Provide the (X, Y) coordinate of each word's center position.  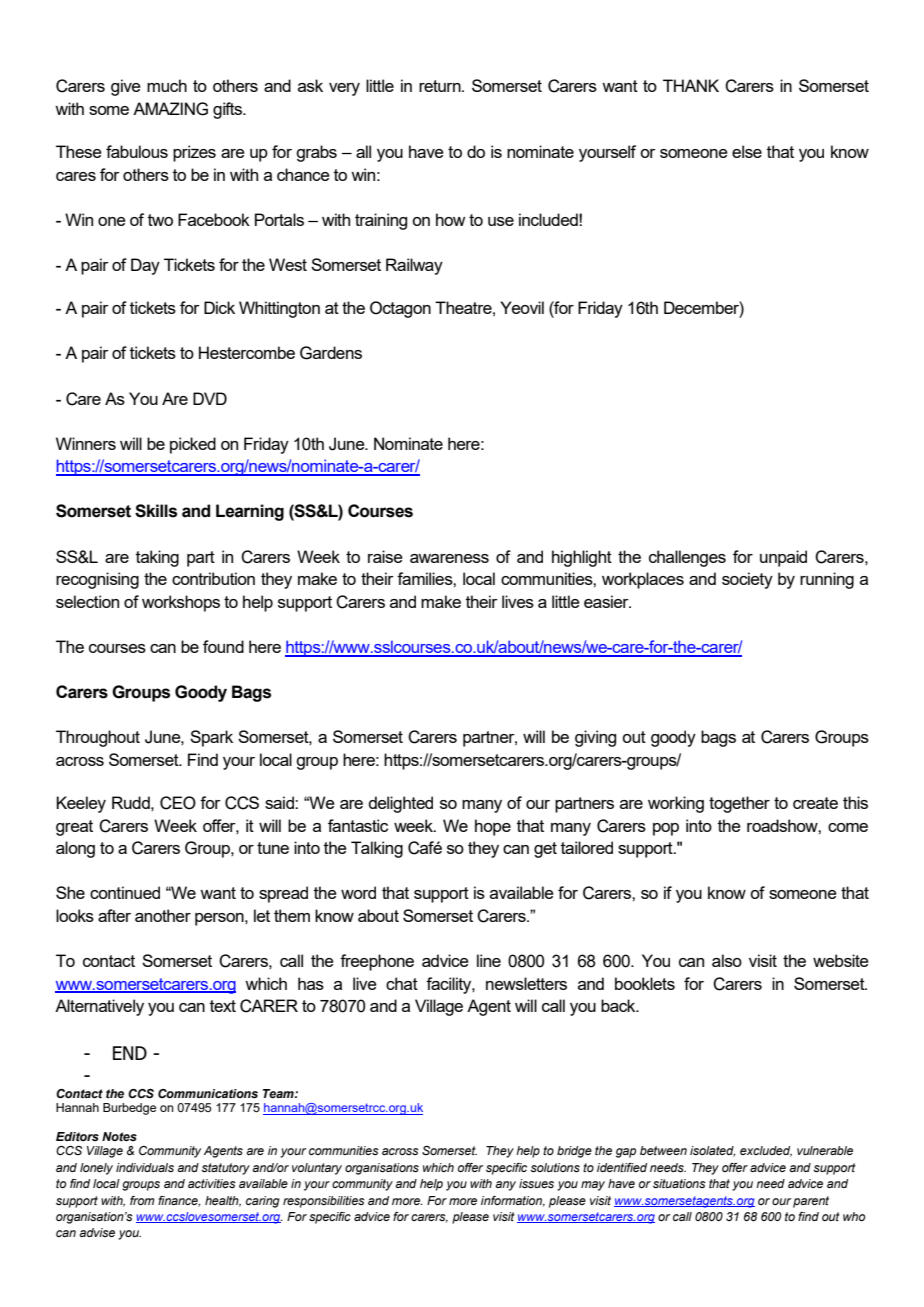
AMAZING (170, 109)
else (747, 151)
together (739, 804)
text (223, 1006)
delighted (400, 804)
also (727, 960)
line (489, 960)
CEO (178, 803)
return (441, 86)
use (501, 221)
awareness (449, 558)
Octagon (400, 309)
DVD (210, 398)
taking (157, 558)
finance (179, 1201)
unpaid (783, 558)
